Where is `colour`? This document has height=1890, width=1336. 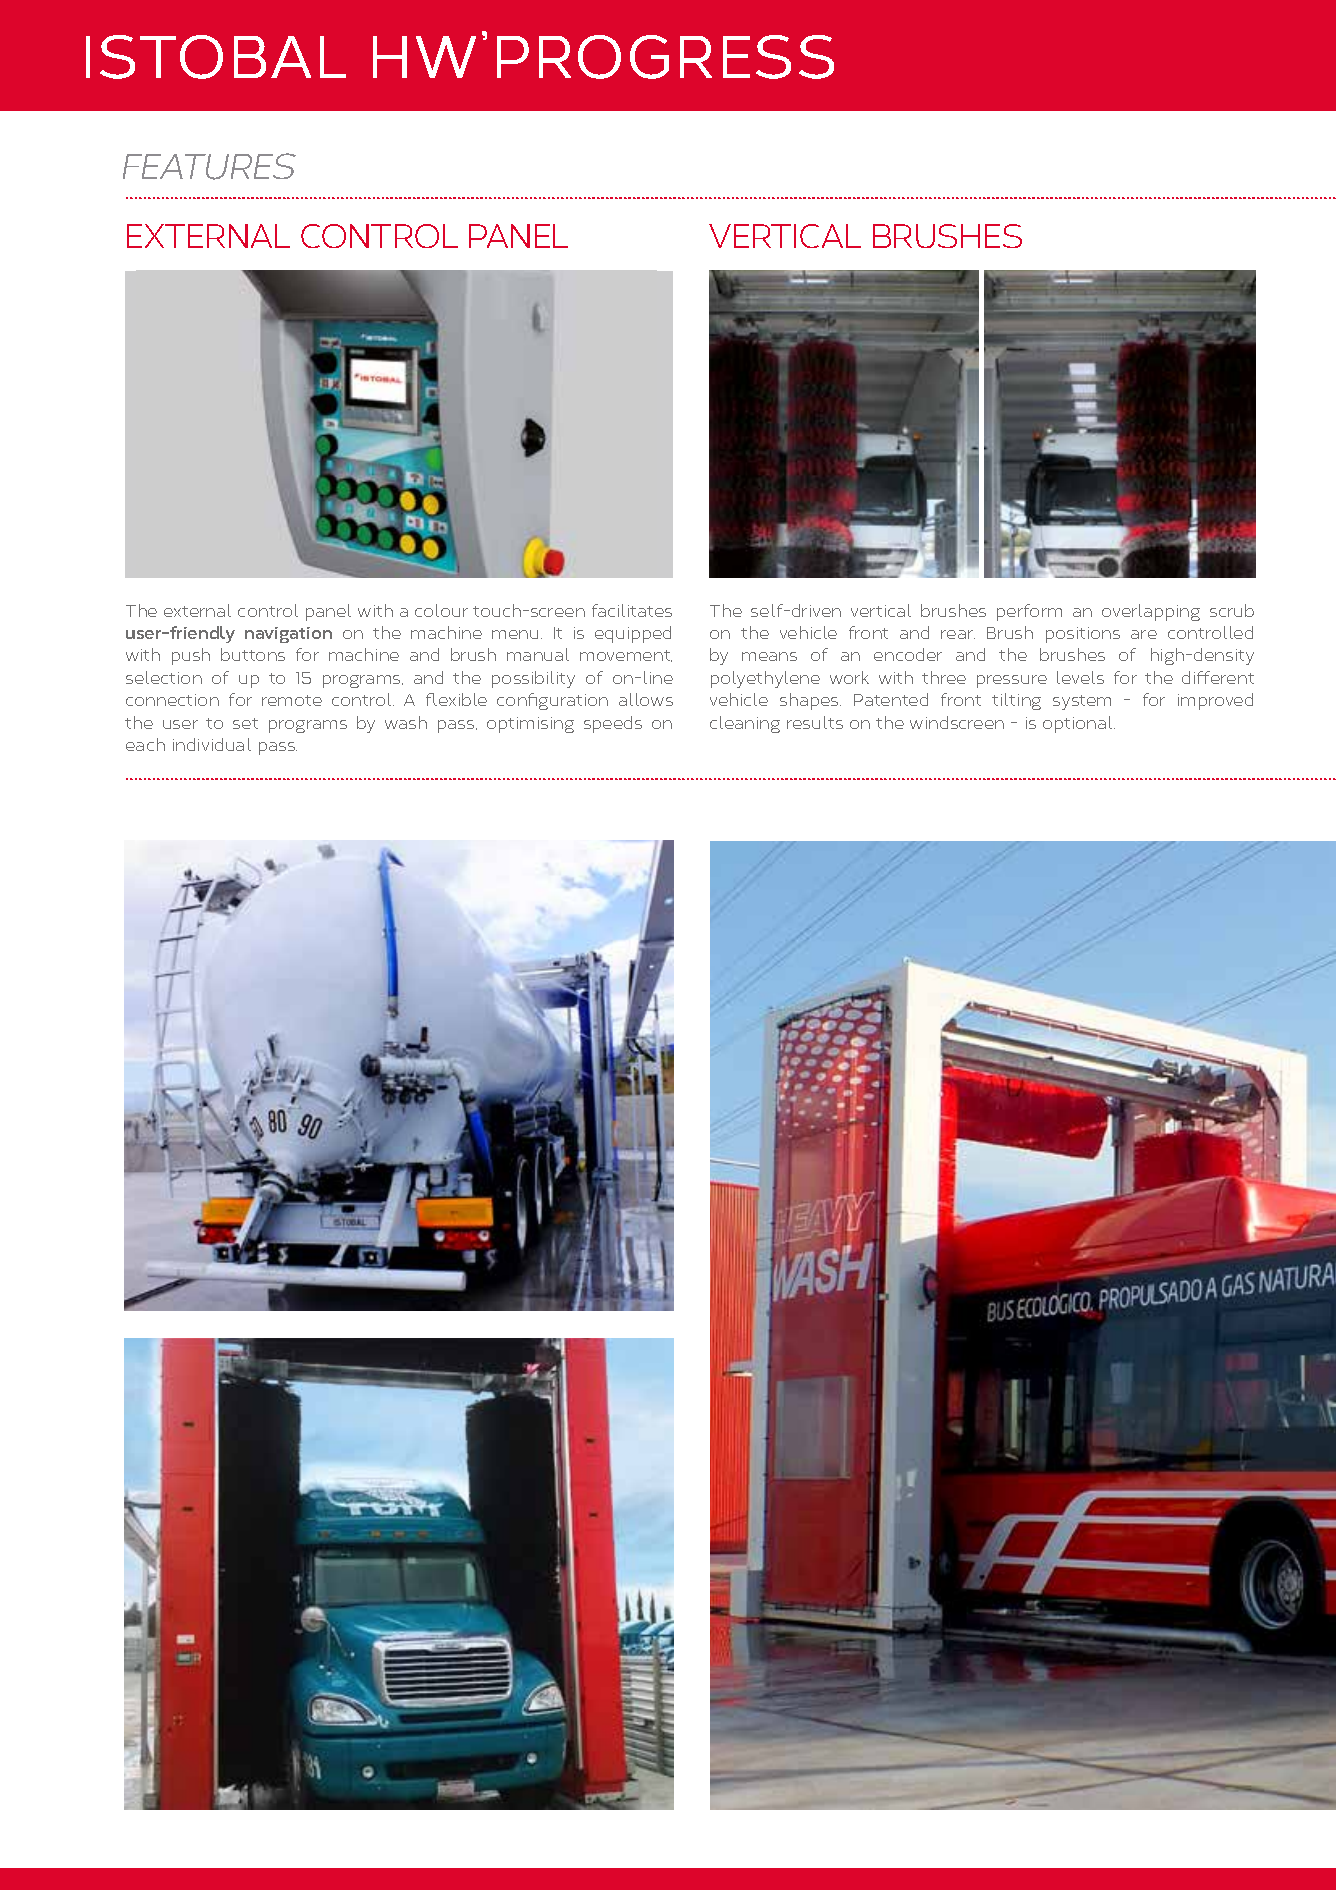
colour is located at coordinates (441, 610).
